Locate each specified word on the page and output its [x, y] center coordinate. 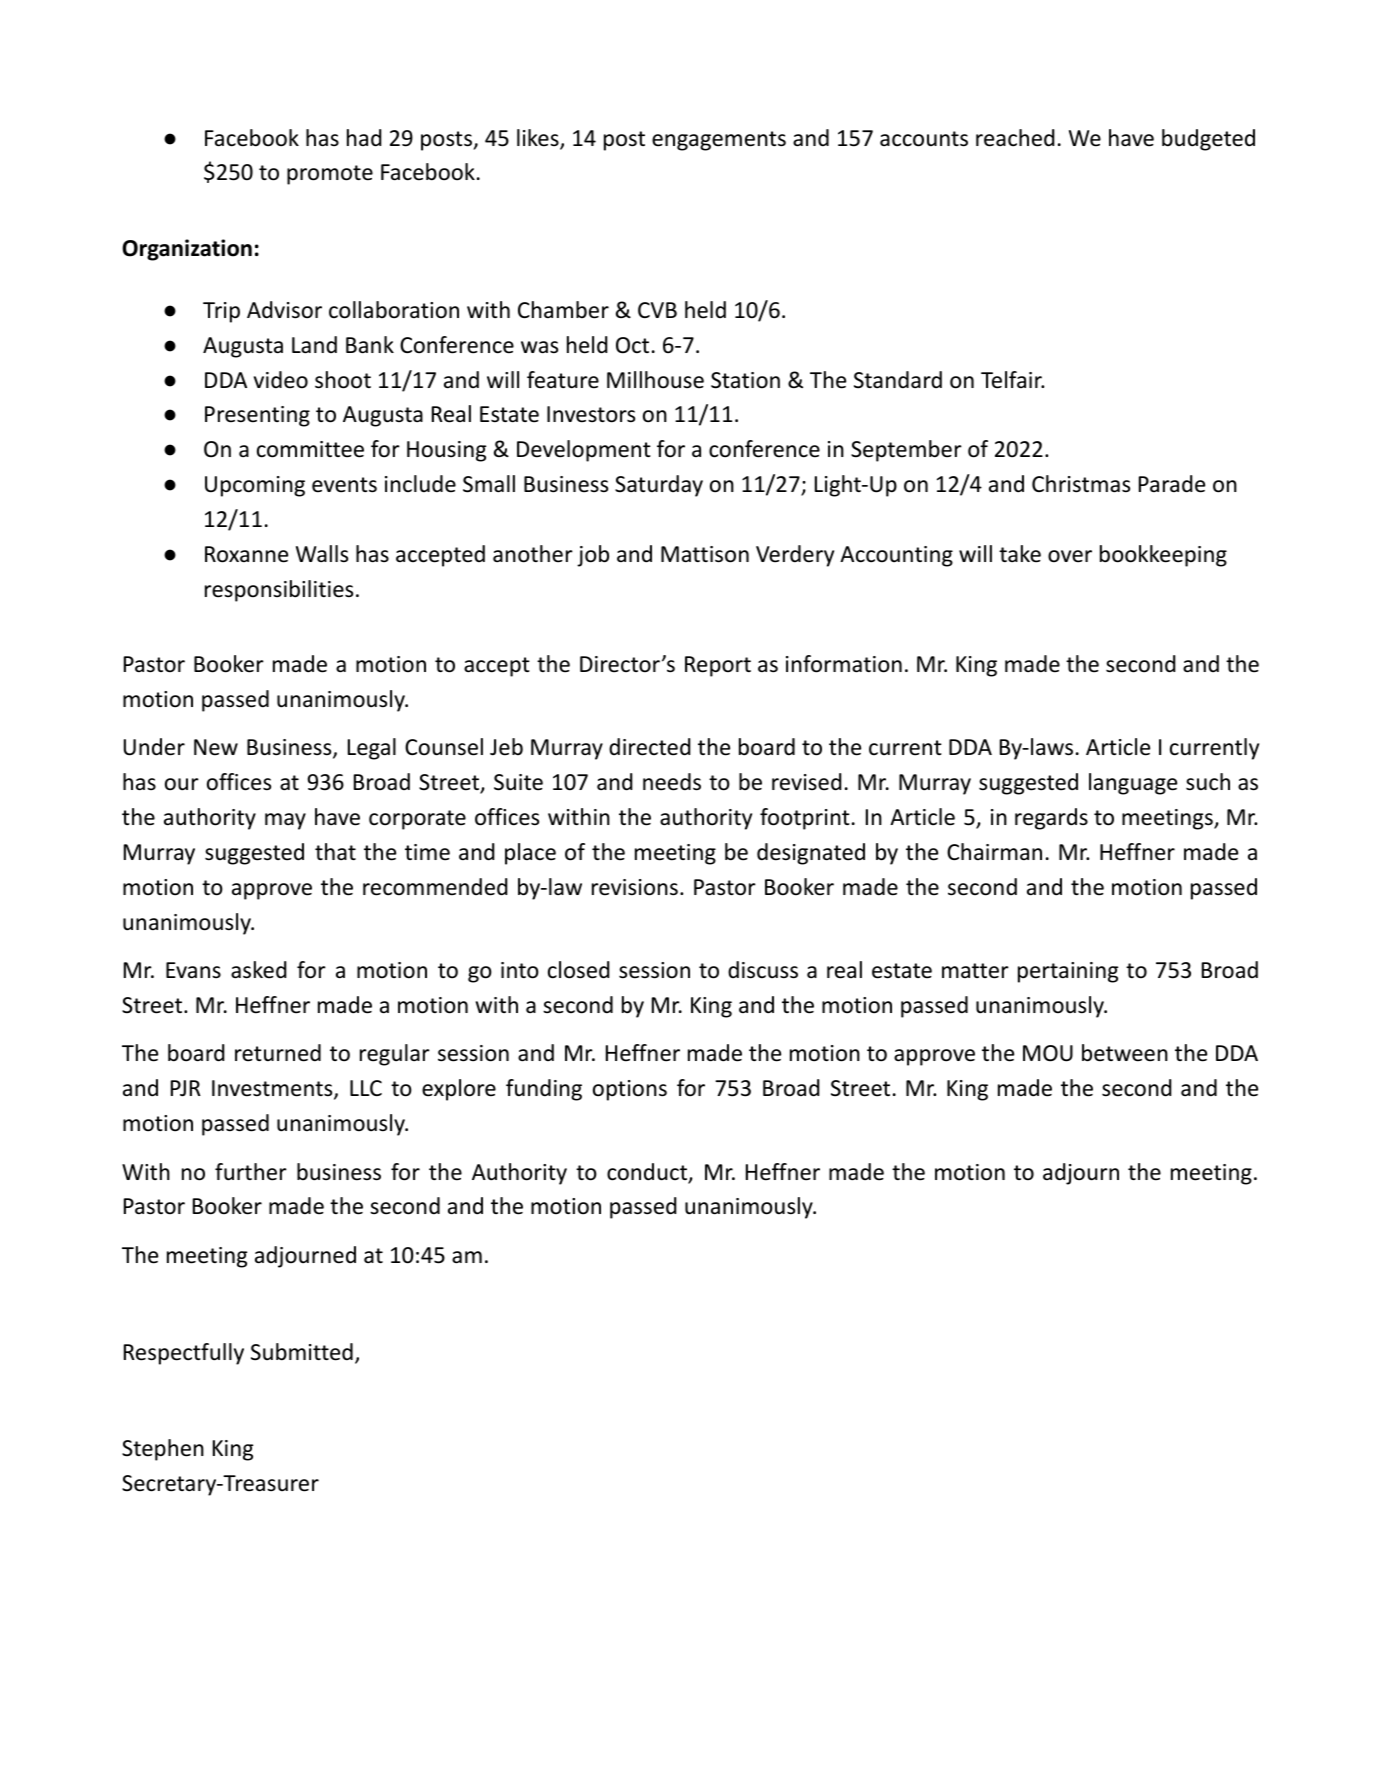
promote [330, 175]
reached [1015, 138]
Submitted [302, 1352]
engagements [719, 141]
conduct [648, 1173]
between [1125, 1053]
